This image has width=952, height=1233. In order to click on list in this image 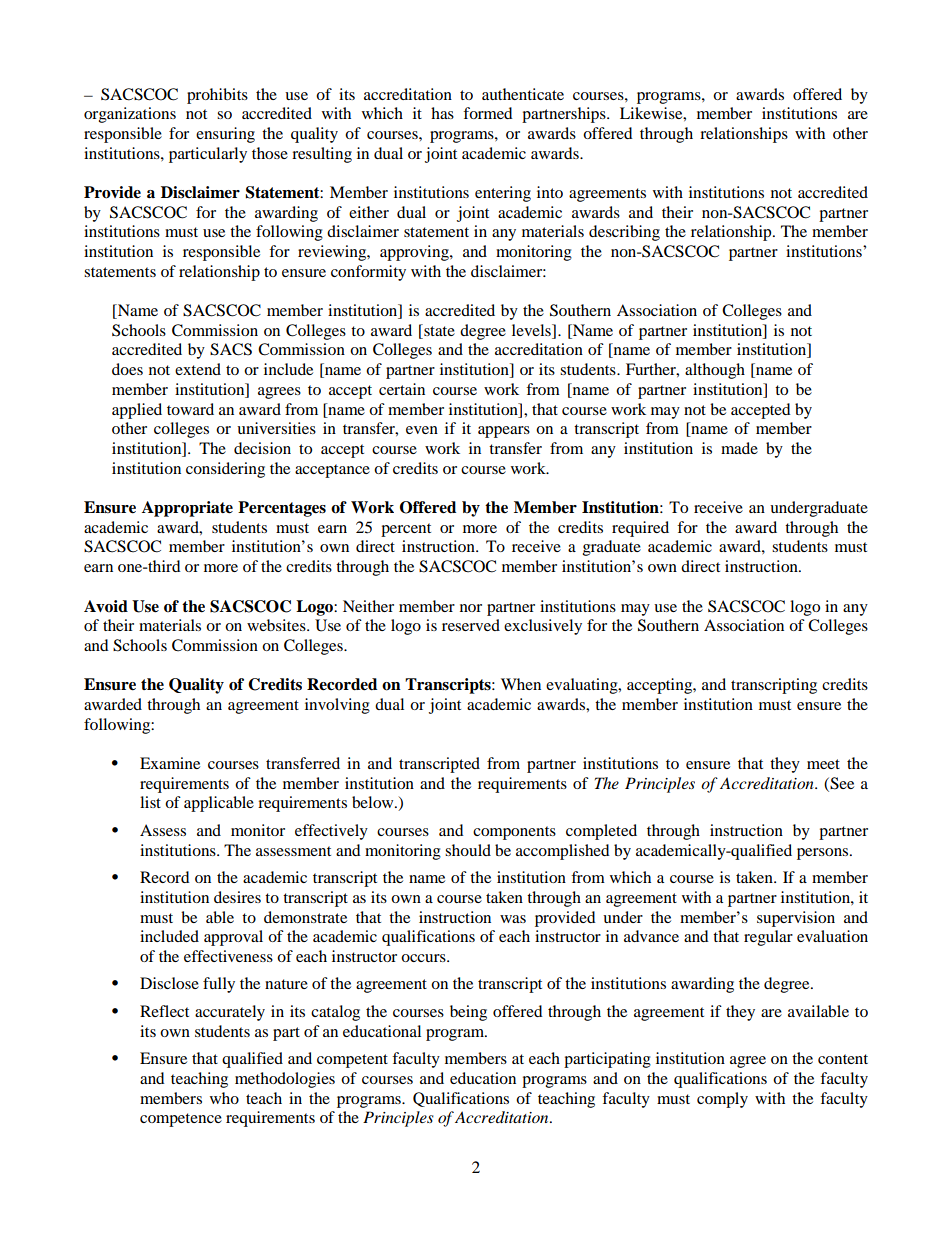, I will do `click(150, 802)`.
